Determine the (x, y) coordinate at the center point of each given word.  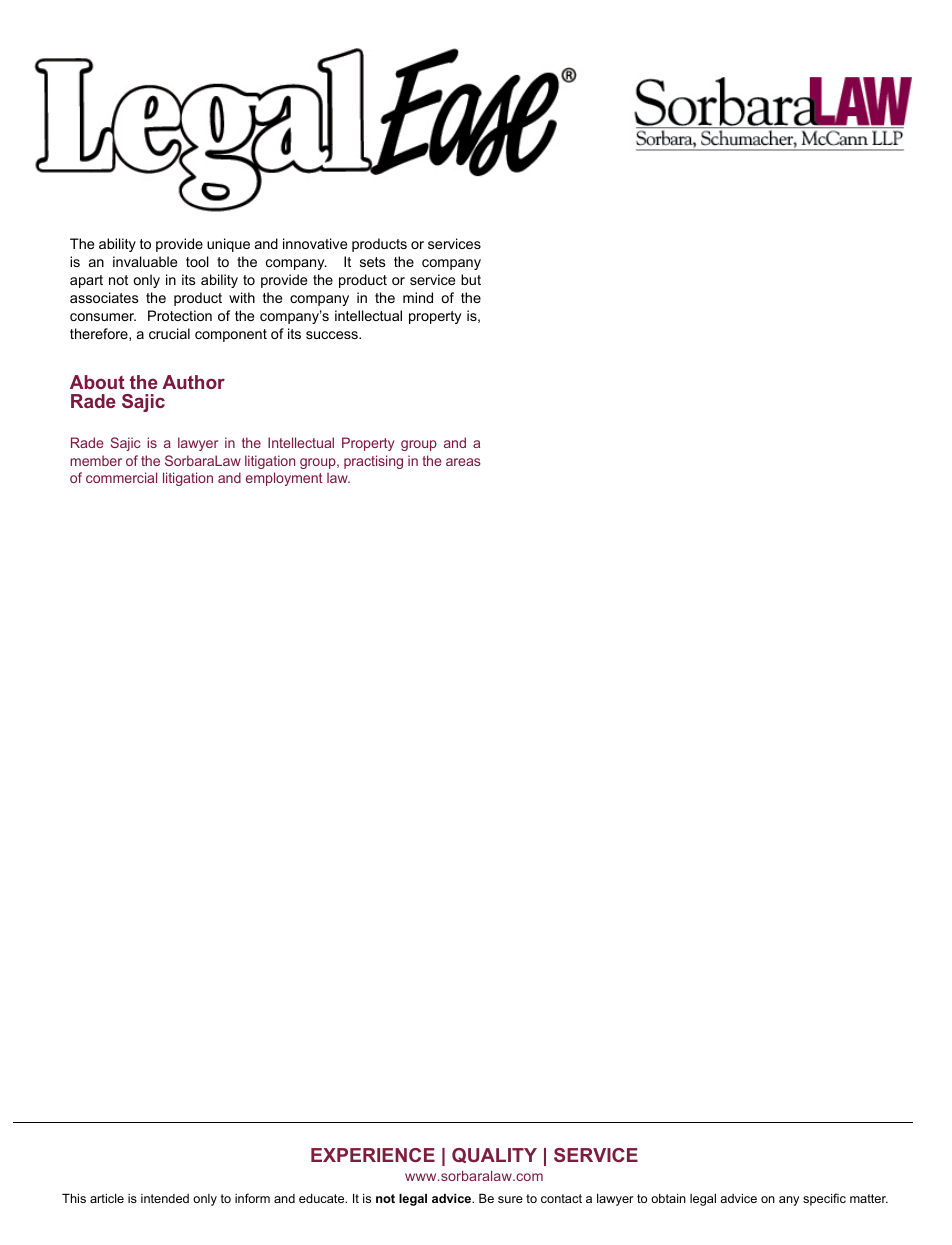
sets (372, 262)
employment (284, 479)
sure (510, 1199)
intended (165, 1198)
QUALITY (494, 1155)
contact (561, 1198)
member (96, 460)
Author (193, 382)
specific (824, 1199)
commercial (121, 477)
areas (463, 462)
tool (197, 261)
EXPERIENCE (373, 1155)
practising (373, 462)
